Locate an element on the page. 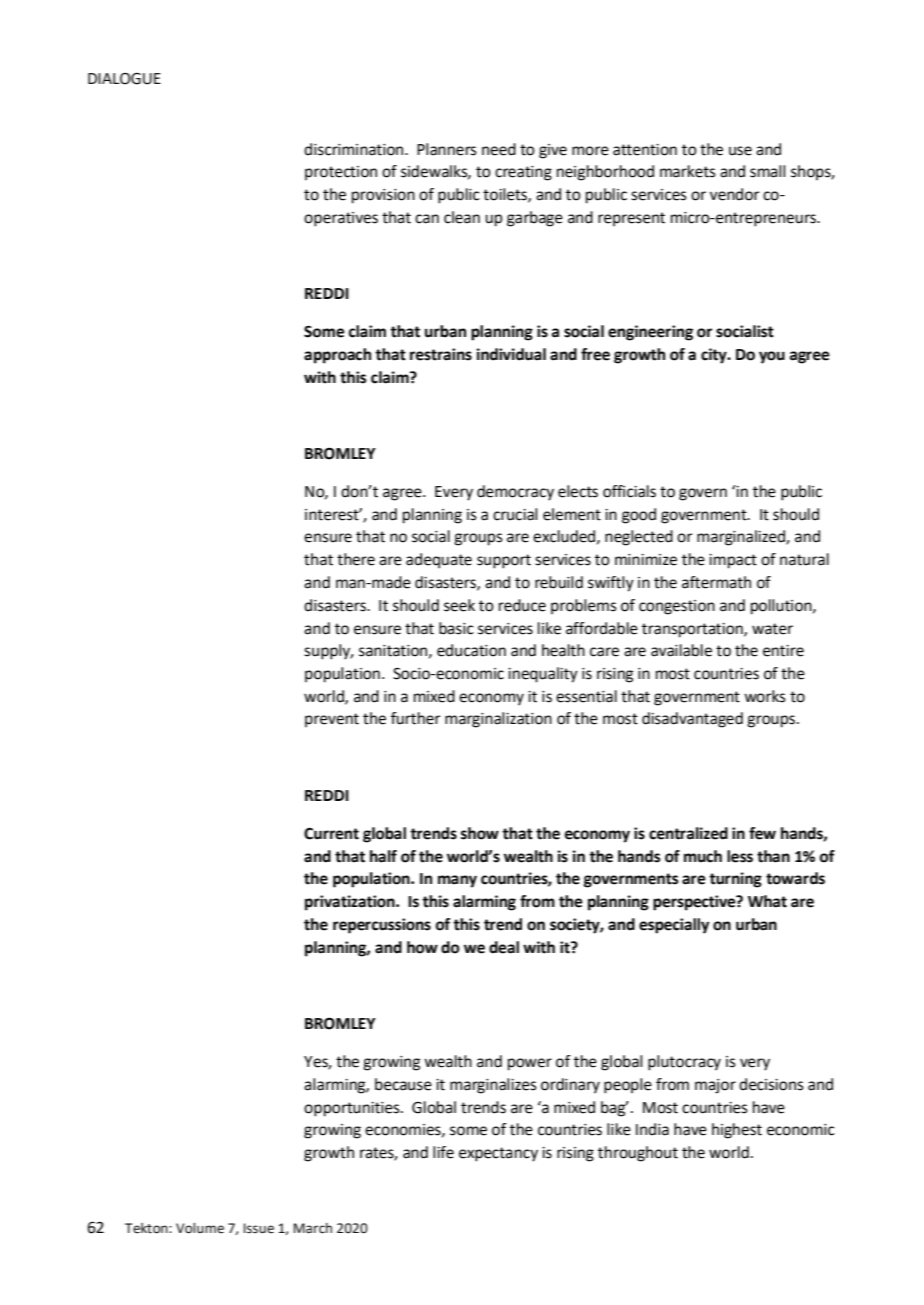 The height and width of the page is (1305, 924). Planners is located at coordinates (447, 149).
